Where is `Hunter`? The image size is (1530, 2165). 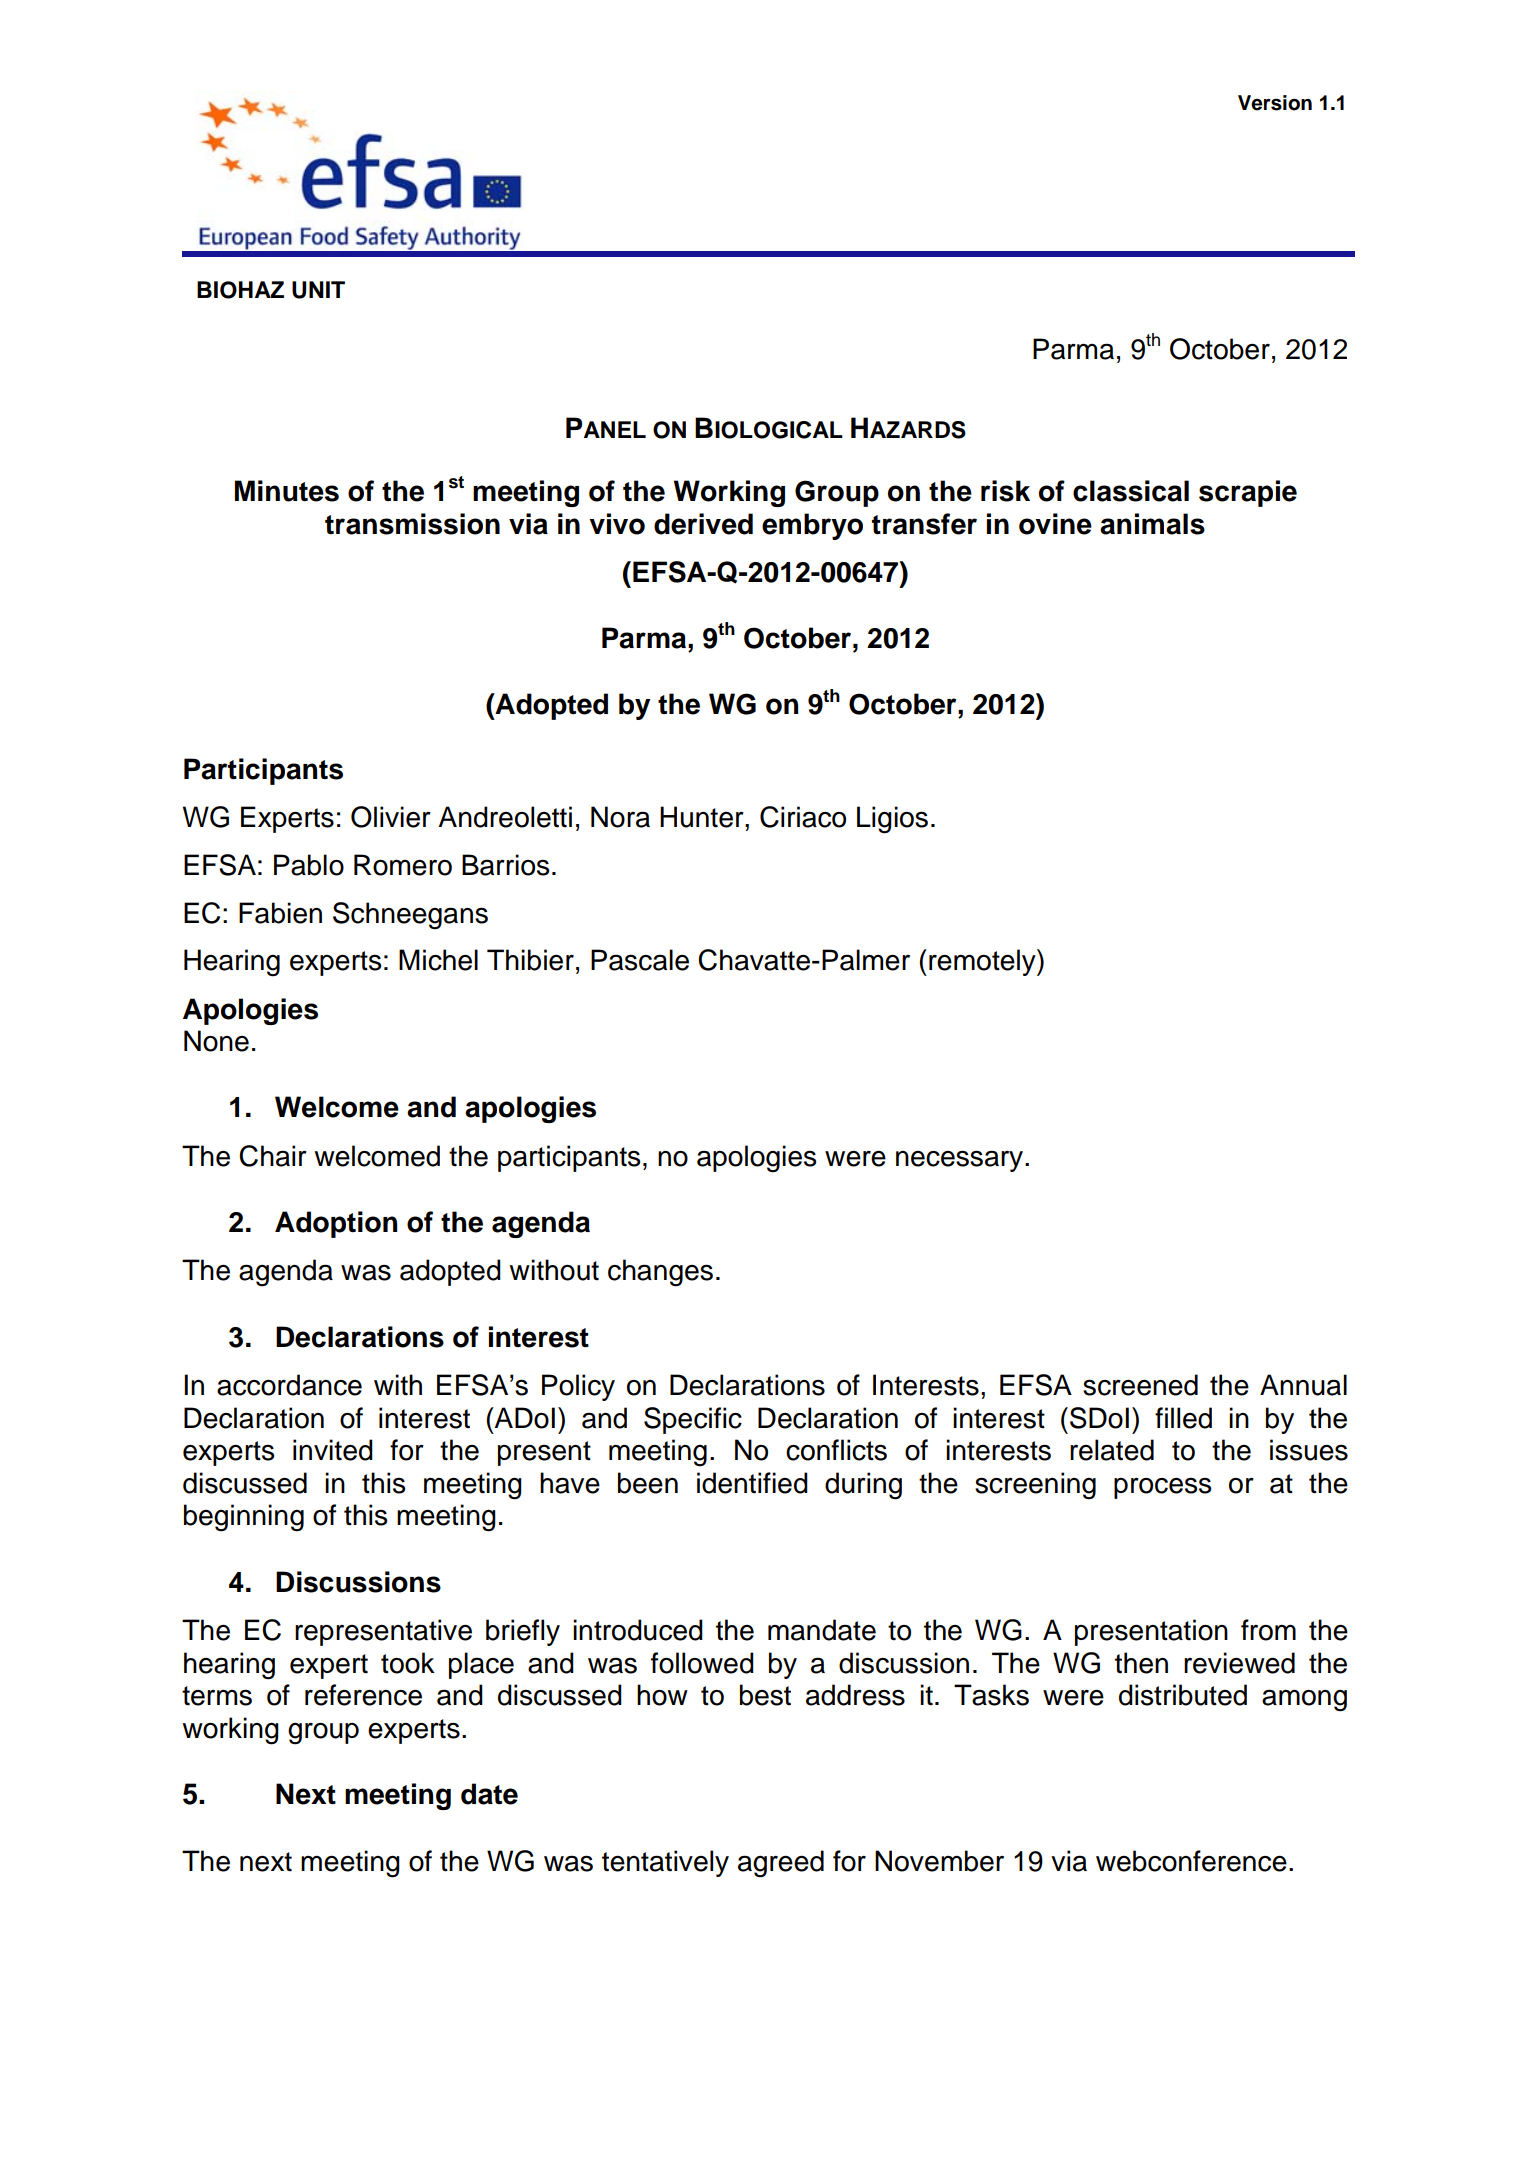
Hunter is located at coordinates (703, 817).
